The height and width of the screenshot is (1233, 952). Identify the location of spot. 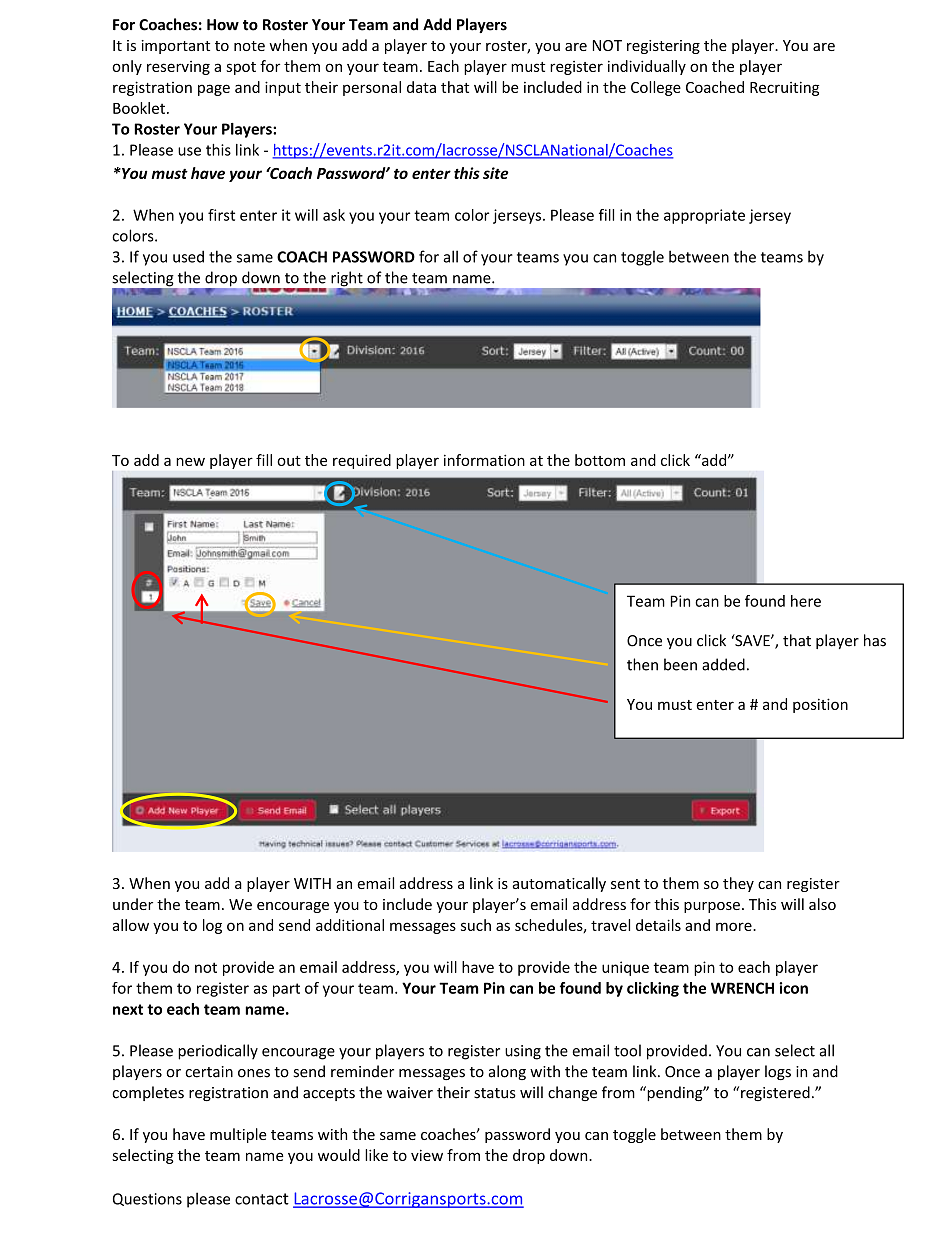
(241, 68).
